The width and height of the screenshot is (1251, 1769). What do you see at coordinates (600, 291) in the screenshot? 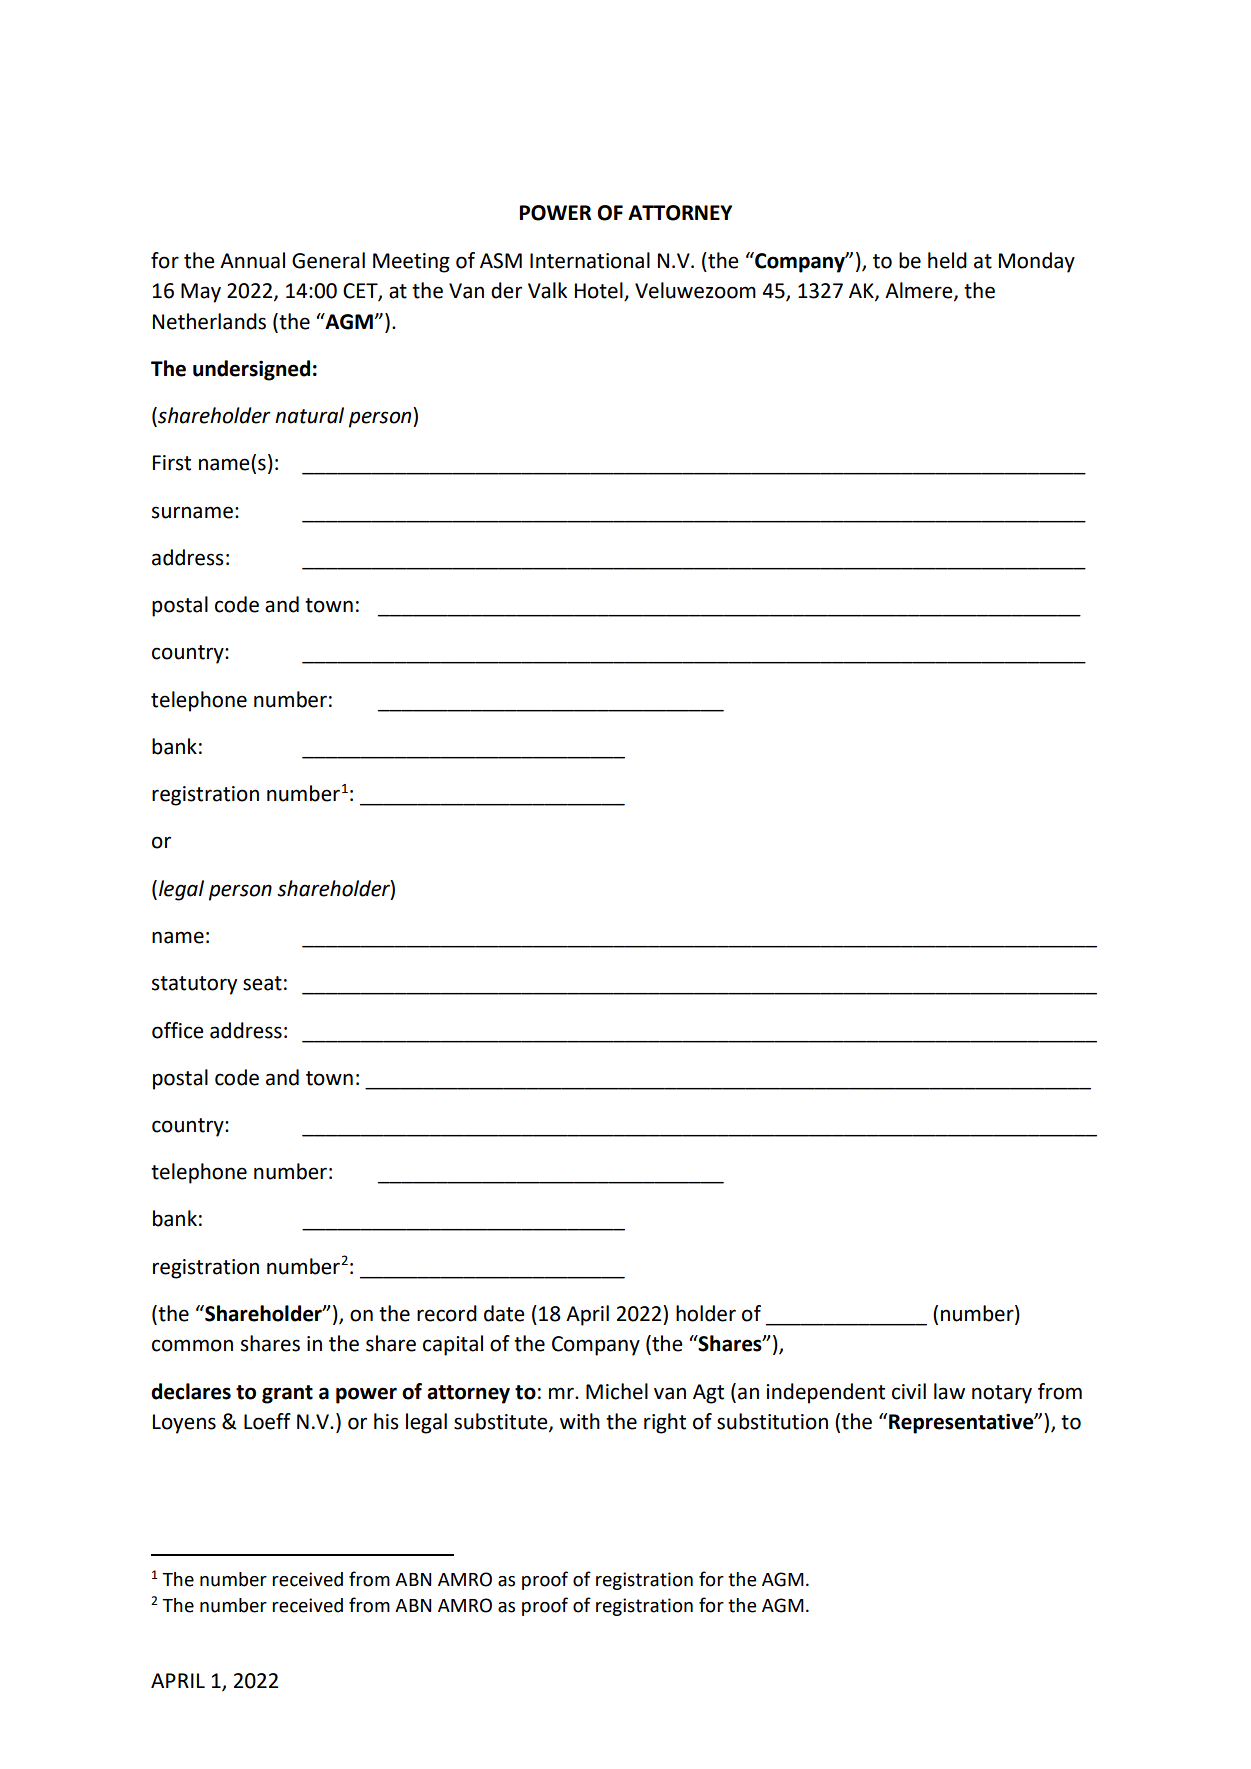
I see `Hotel` at bounding box center [600, 291].
